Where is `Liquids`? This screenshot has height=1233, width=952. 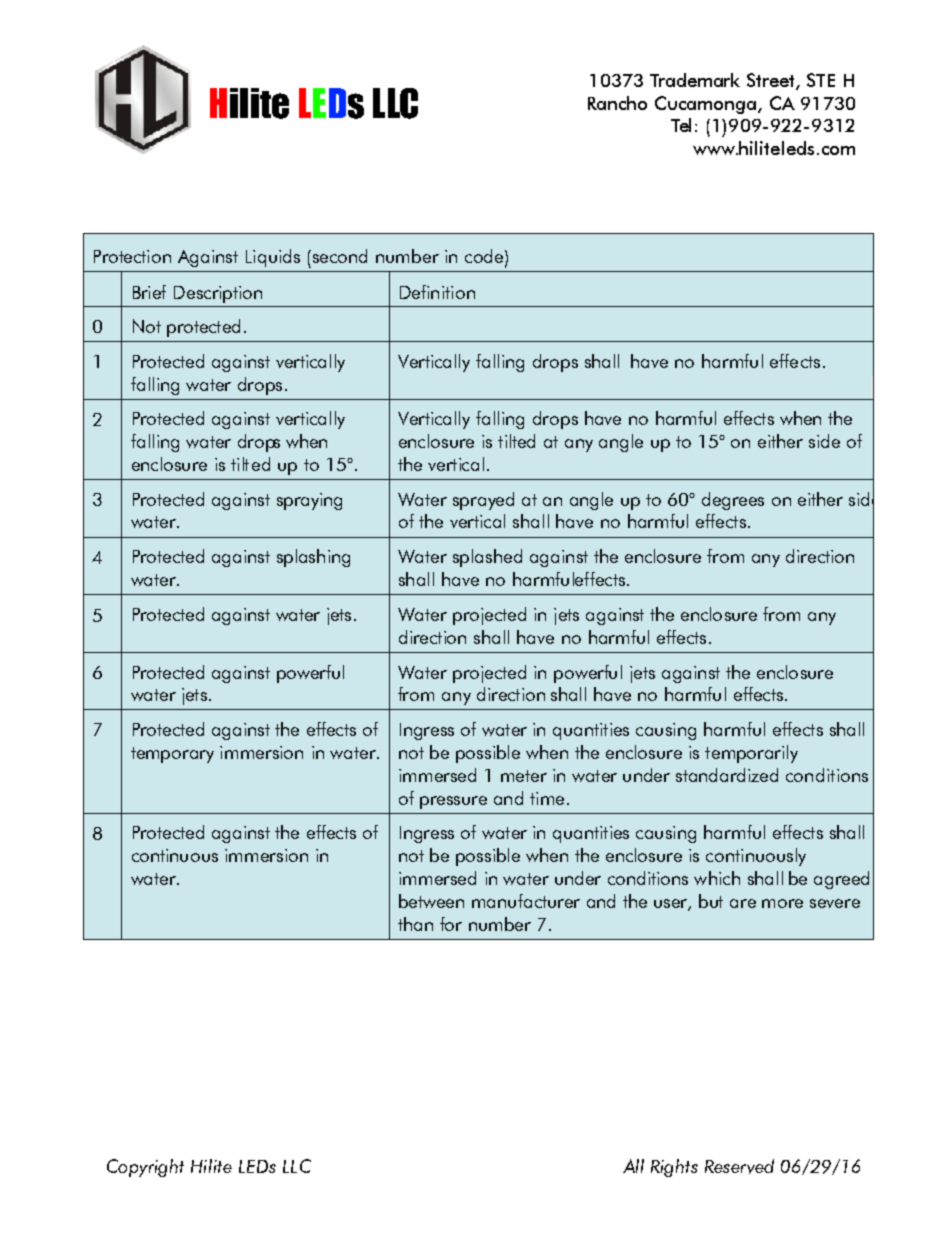
Liquids is located at coordinates (273, 258).
